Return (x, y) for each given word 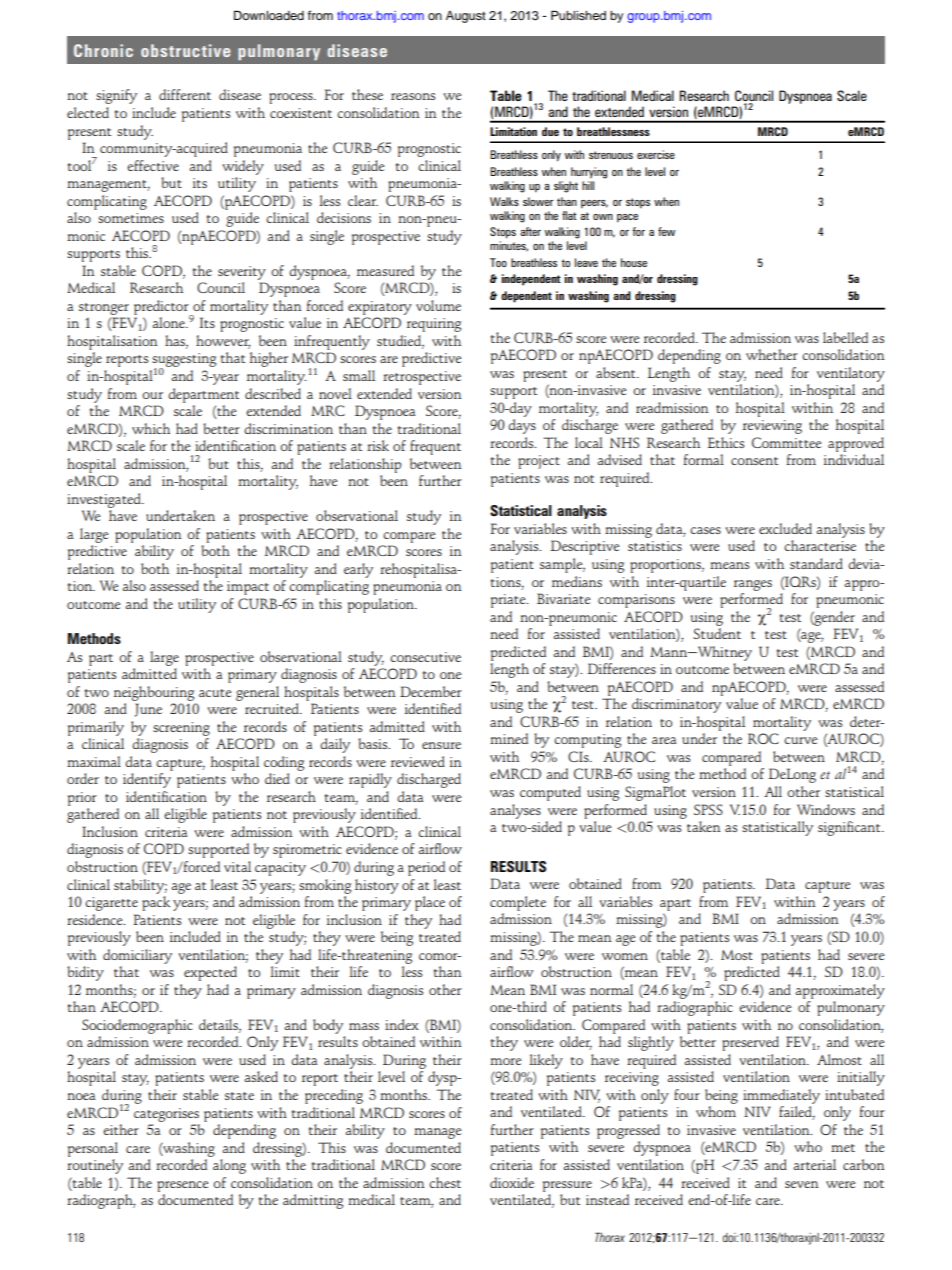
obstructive (185, 50)
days (522, 426)
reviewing (772, 427)
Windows (826, 809)
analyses (515, 811)
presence (182, 1186)
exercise (656, 154)
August (466, 17)
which (151, 428)
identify (147, 780)
